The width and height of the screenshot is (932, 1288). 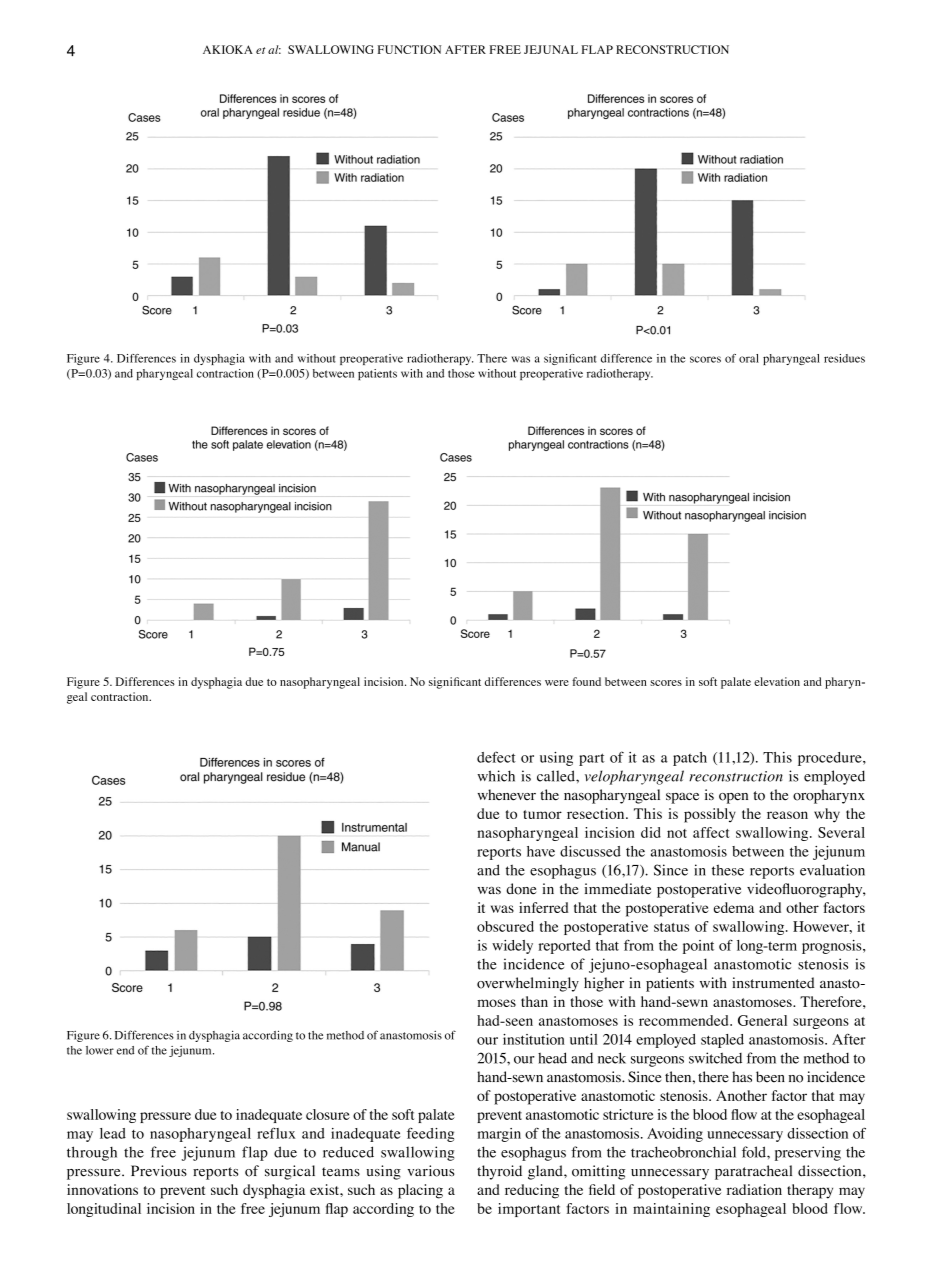 What do you see at coordinates (749, 358) in the screenshot?
I see `oral` at bounding box center [749, 358].
